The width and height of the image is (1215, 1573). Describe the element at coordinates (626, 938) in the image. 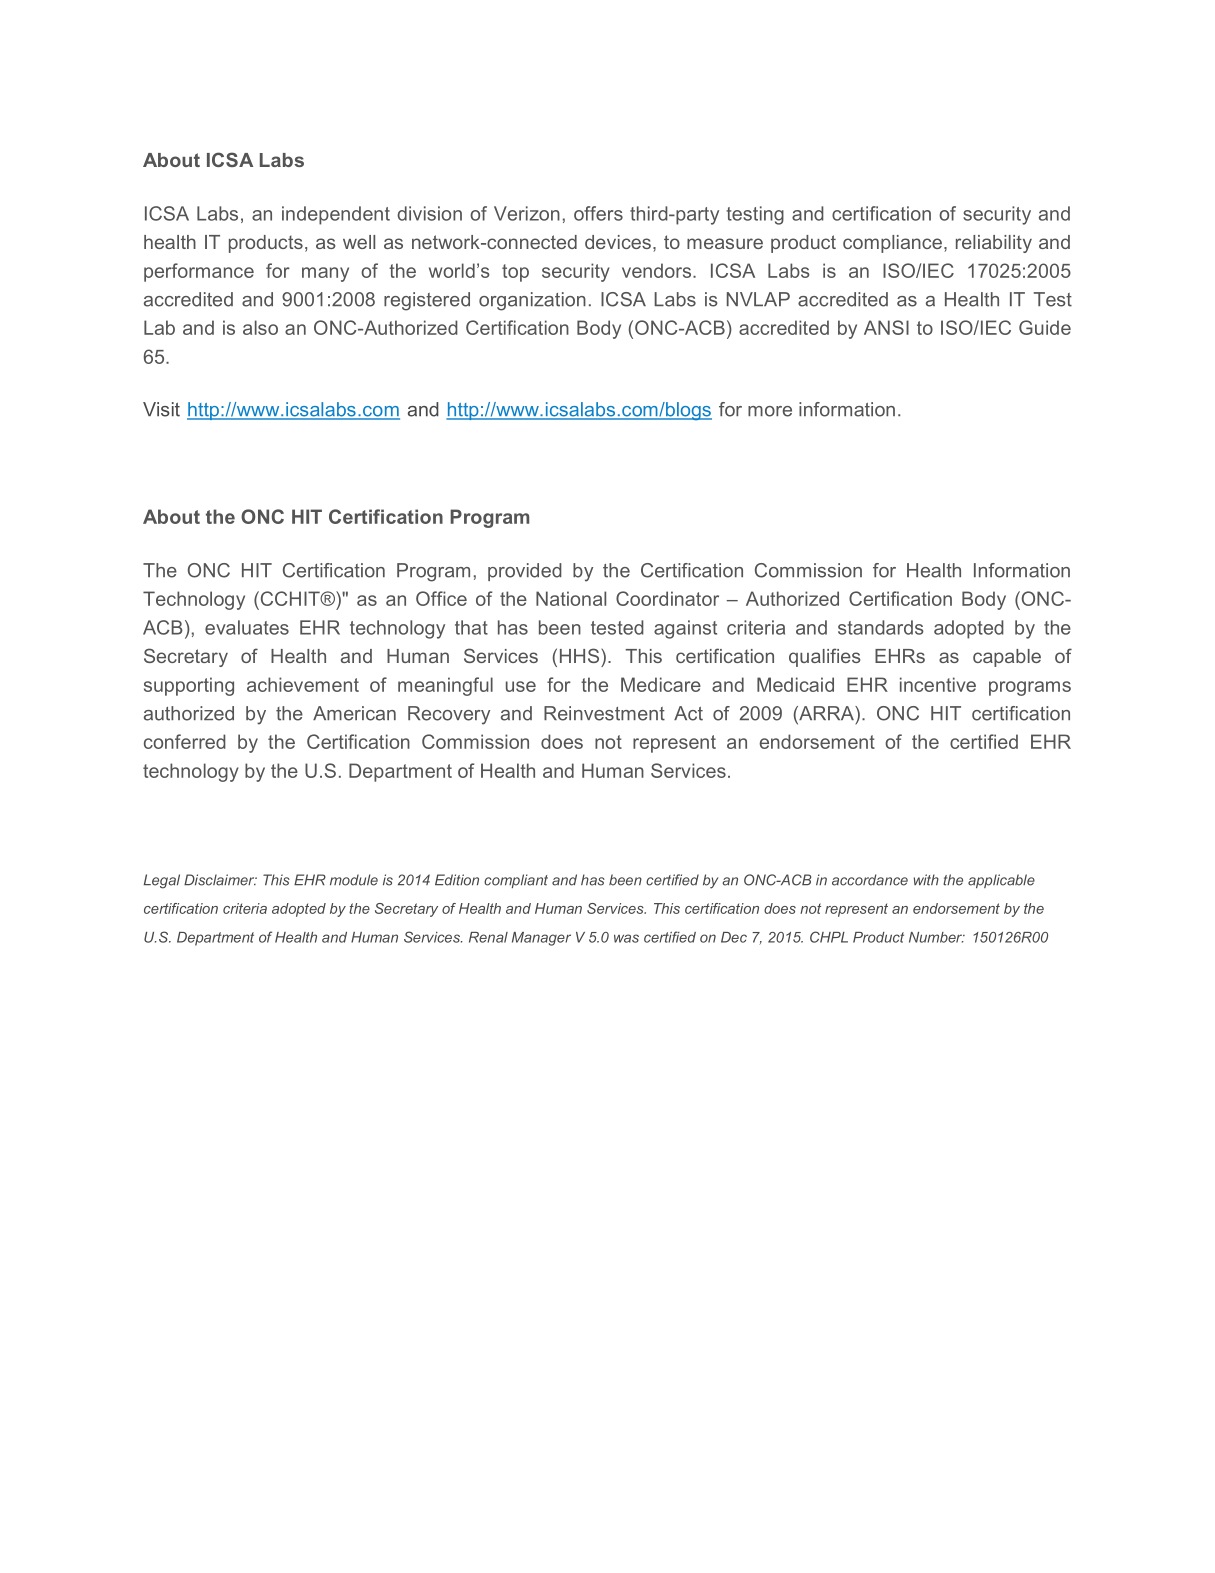

I see `was` at that location.
